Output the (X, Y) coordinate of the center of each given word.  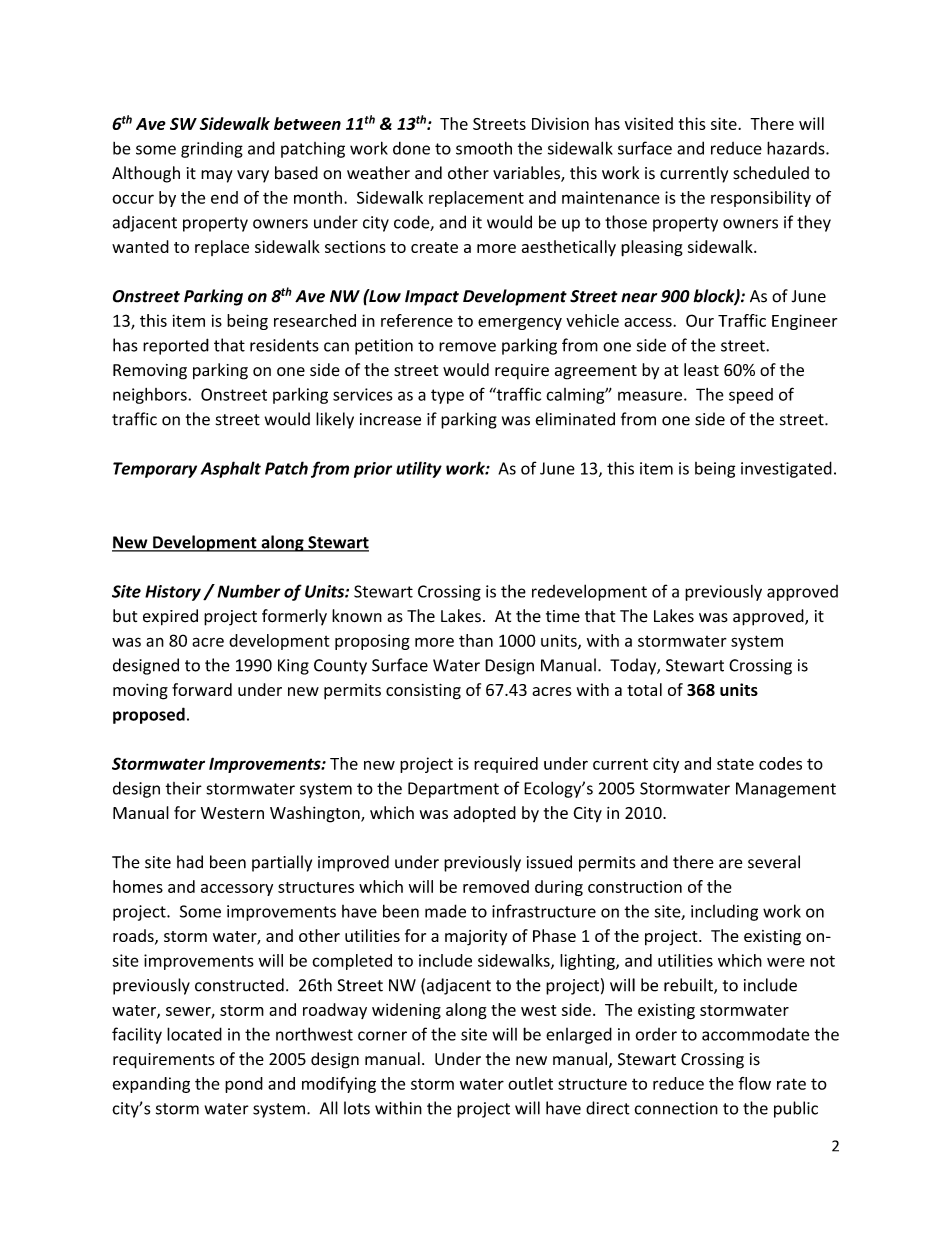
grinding (212, 150)
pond (244, 1085)
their (184, 788)
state (735, 764)
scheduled (771, 173)
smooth (484, 148)
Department (453, 790)
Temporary (155, 470)
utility (419, 469)
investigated (786, 469)
